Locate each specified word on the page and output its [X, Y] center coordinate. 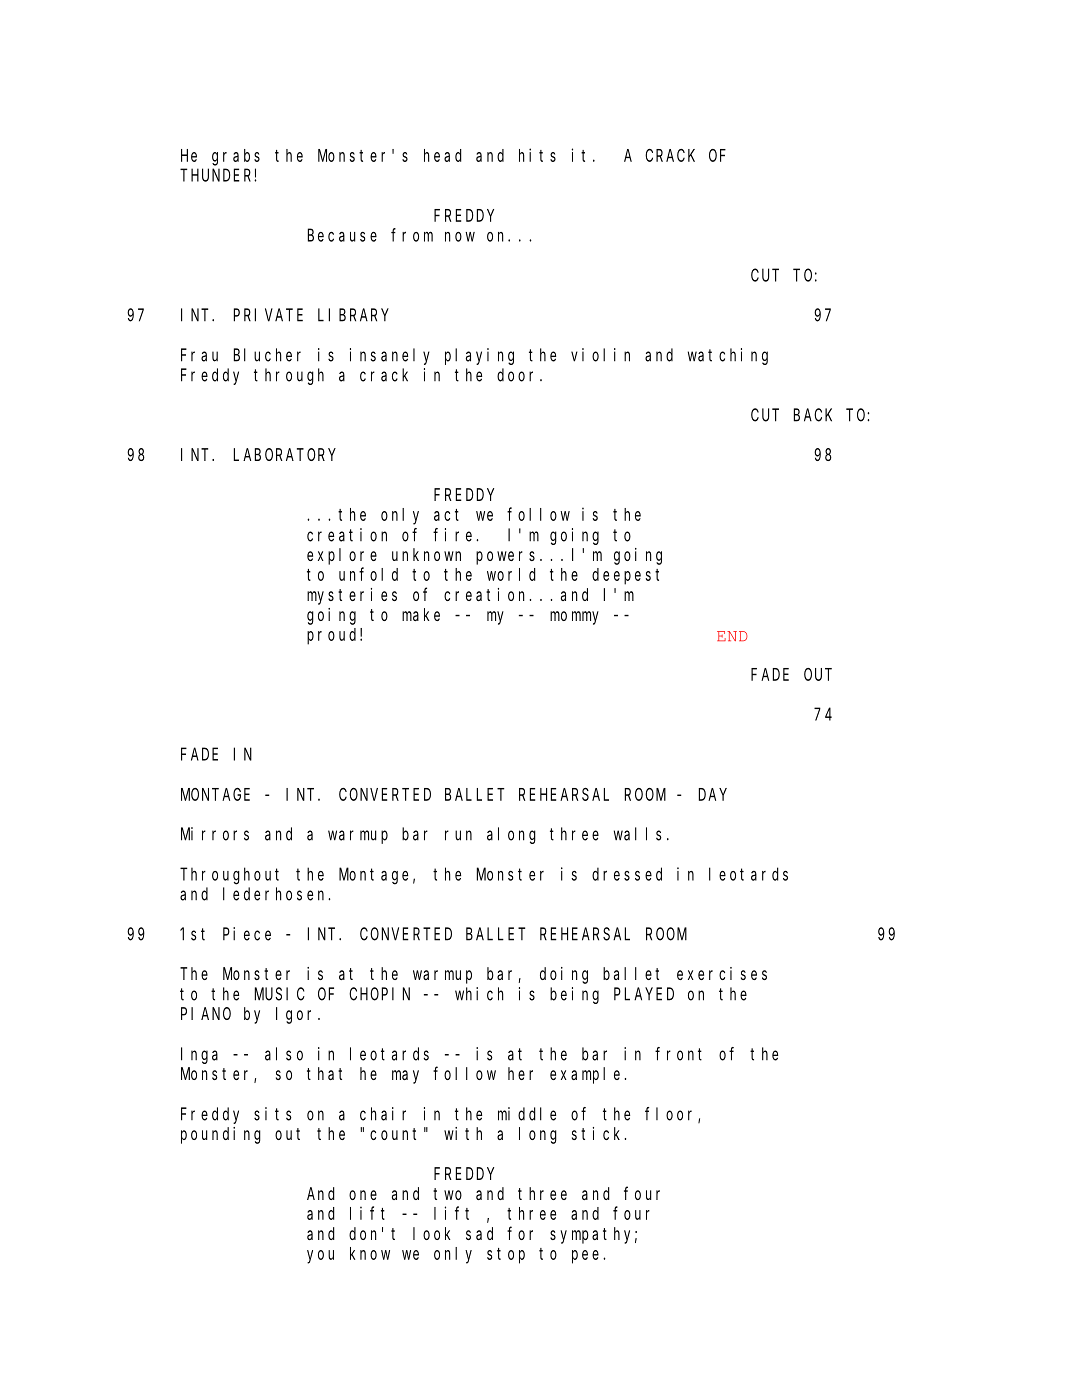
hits [537, 155]
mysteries [352, 596]
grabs [236, 157]
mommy [574, 618]
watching [728, 356]
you [320, 1257]
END [732, 636]
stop [506, 1256]
